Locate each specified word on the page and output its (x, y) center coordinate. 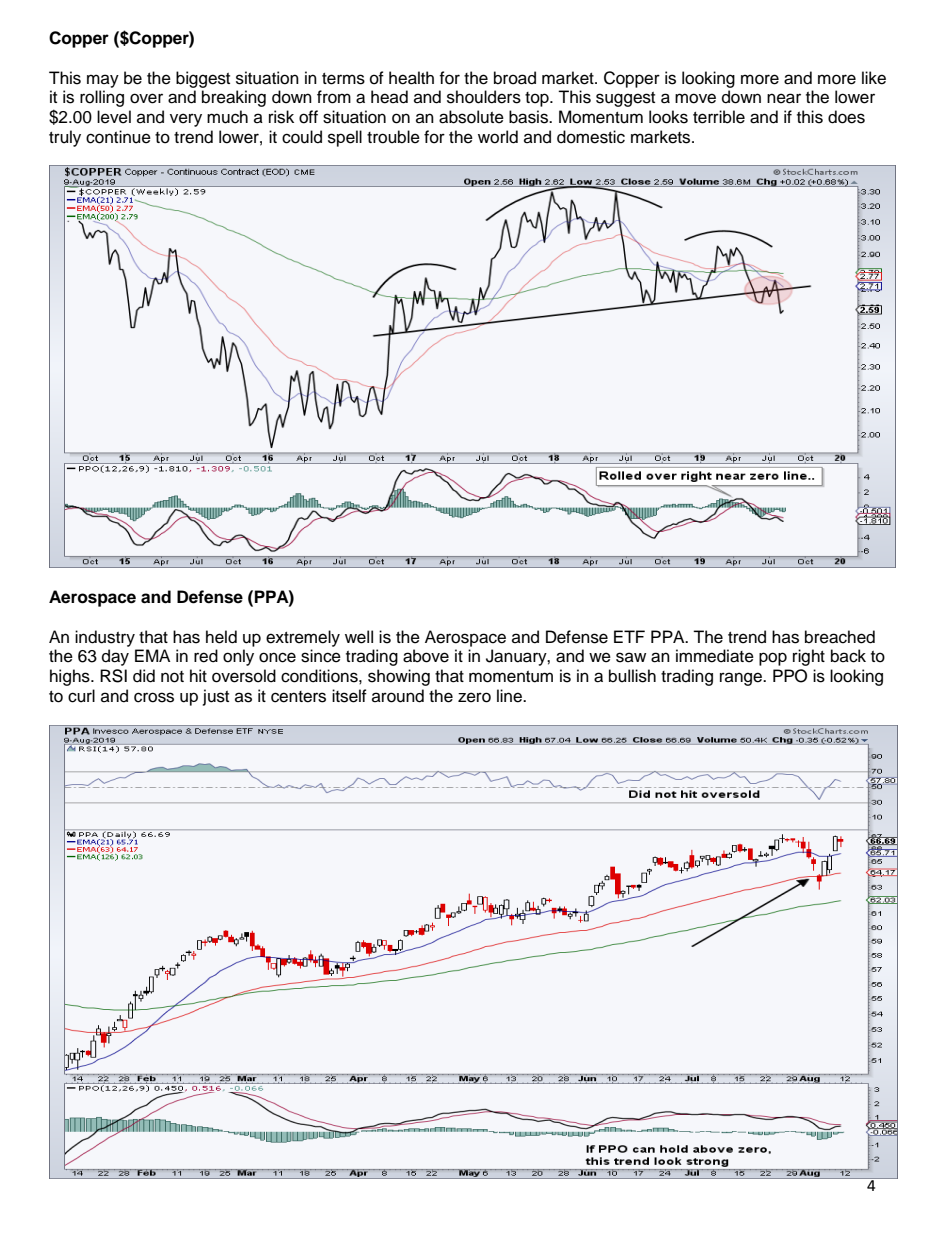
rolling (102, 98)
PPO (790, 676)
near (784, 98)
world (498, 137)
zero (474, 697)
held (221, 637)
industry (105, 638)
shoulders (484, 97)
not (172, 677)
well (359, 637)
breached (840, 637)
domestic (591, 137)
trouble (393, 137)
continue (118, 137)
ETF (629, 636)
